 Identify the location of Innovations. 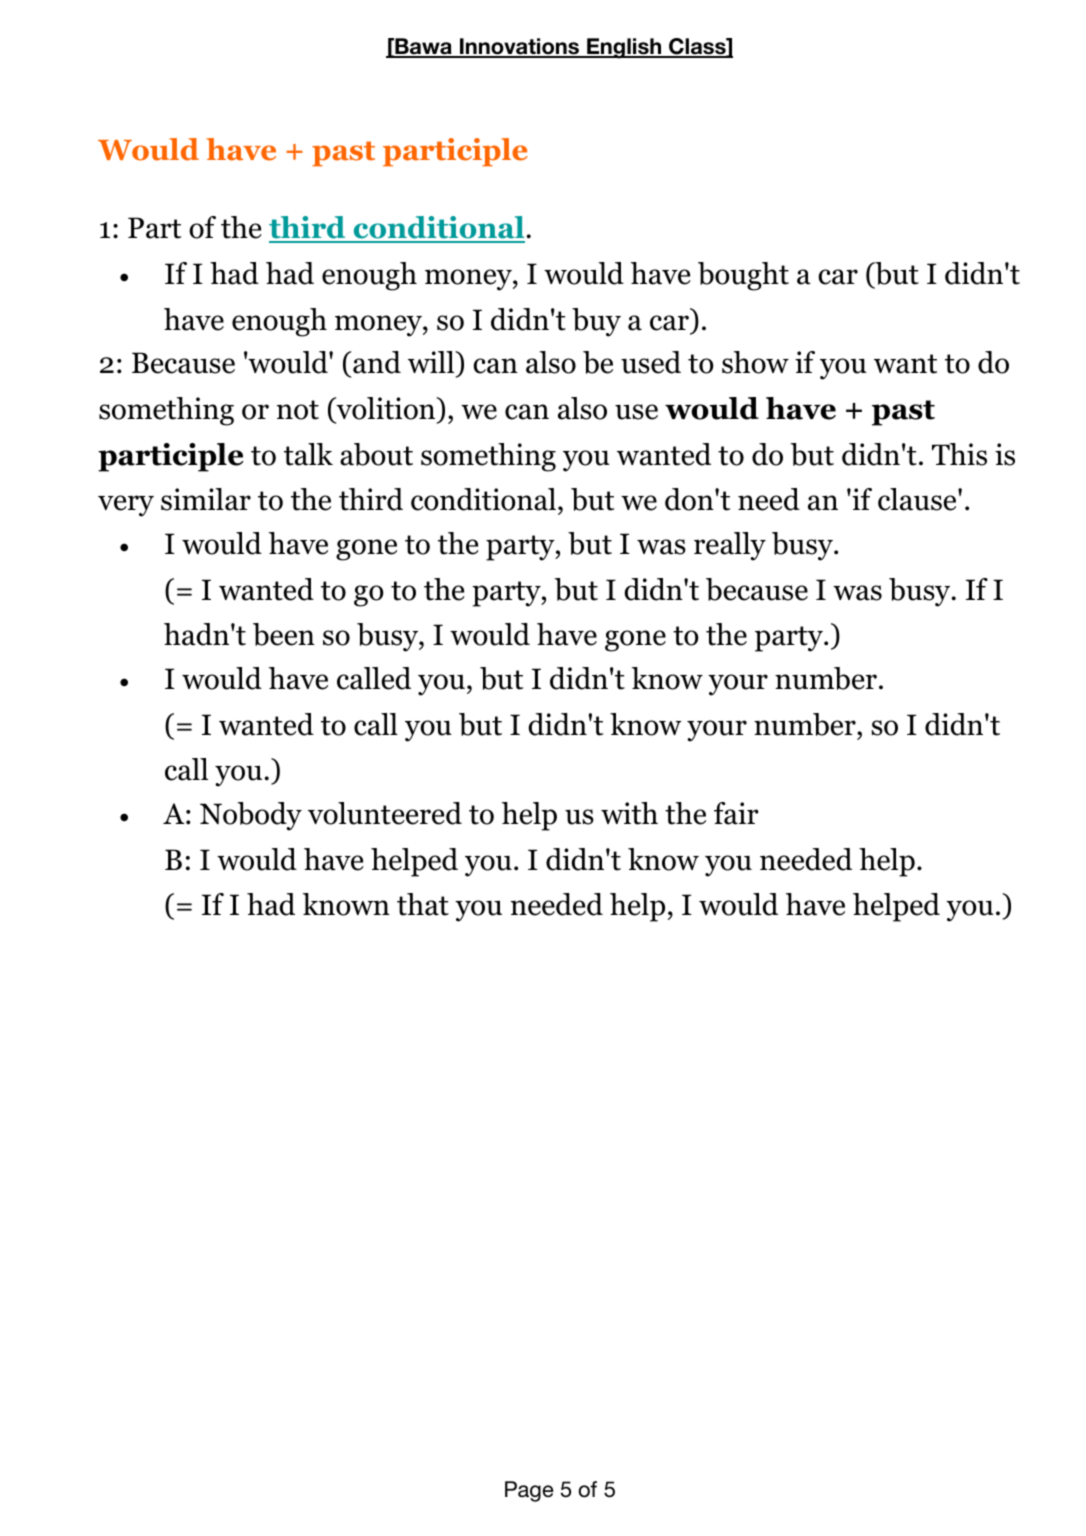
(520, 47).
